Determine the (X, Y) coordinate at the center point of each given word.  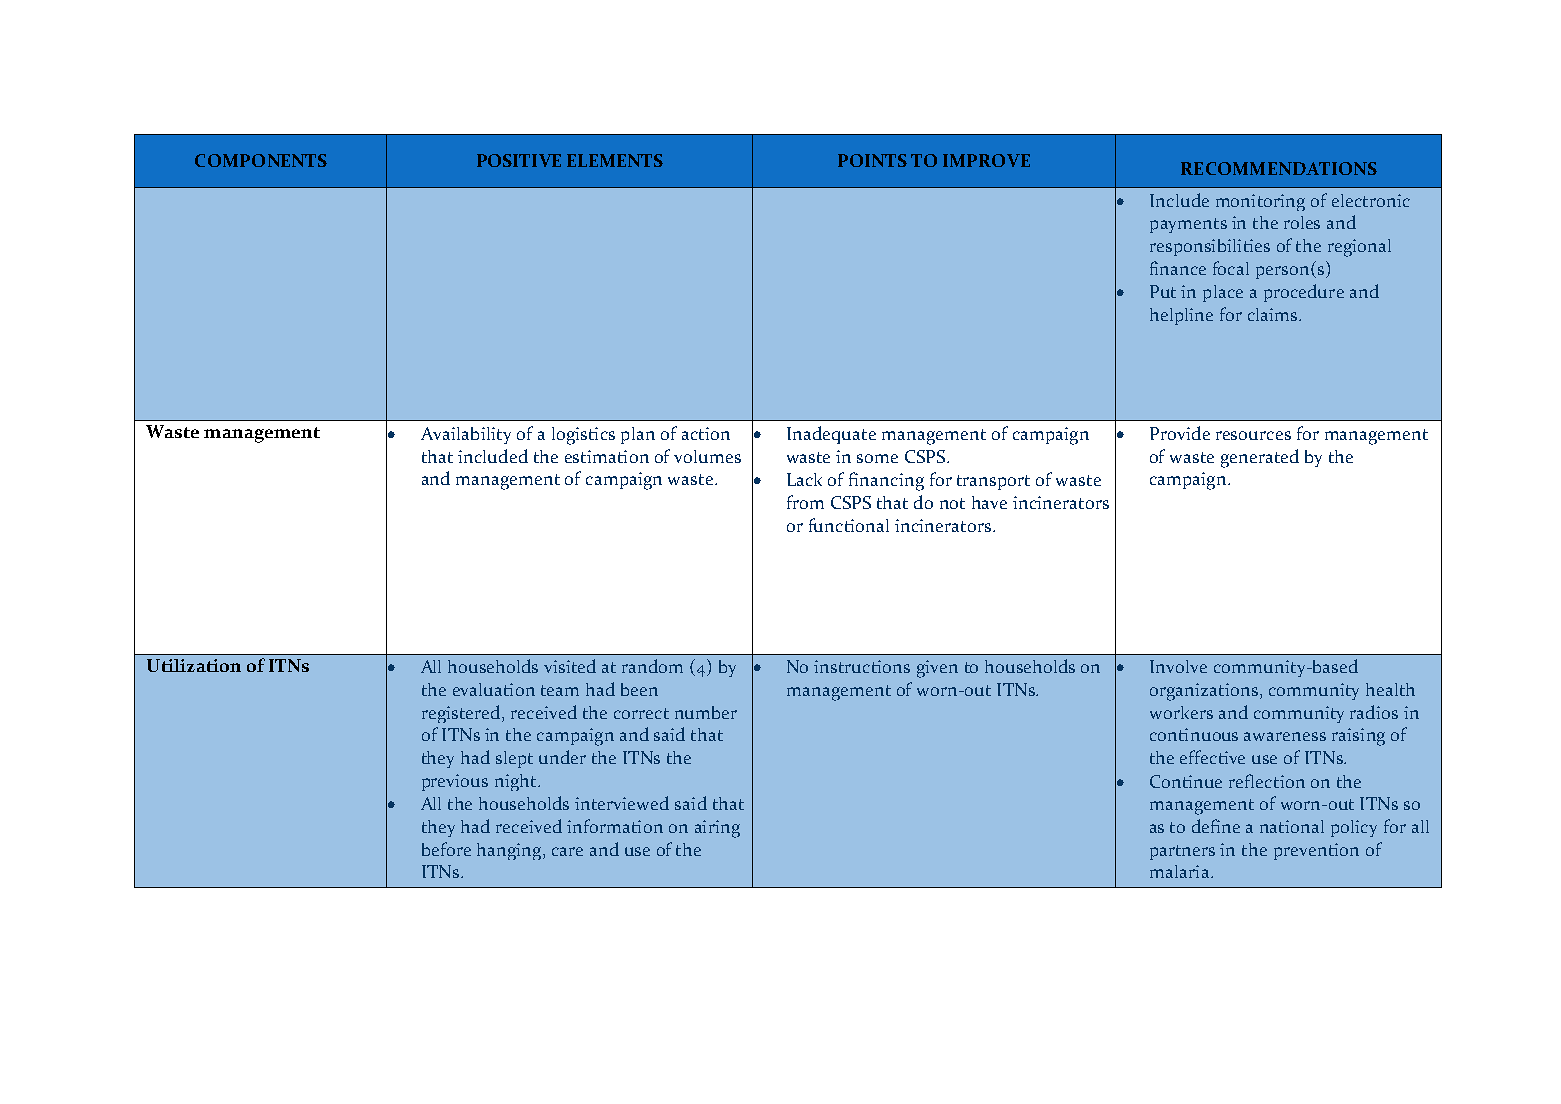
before (446, 849)
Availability (466, 435)
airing (717, 829)
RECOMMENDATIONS (1279, 168)
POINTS (872, 160)
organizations (1204, 692)
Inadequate (831, 435)
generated (1260, 458)
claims (1274, 314)
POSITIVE (519, 160)
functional (849, 525)
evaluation (494, 689)
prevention (1316, 851)
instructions (862, 666)
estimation (607, 456)
